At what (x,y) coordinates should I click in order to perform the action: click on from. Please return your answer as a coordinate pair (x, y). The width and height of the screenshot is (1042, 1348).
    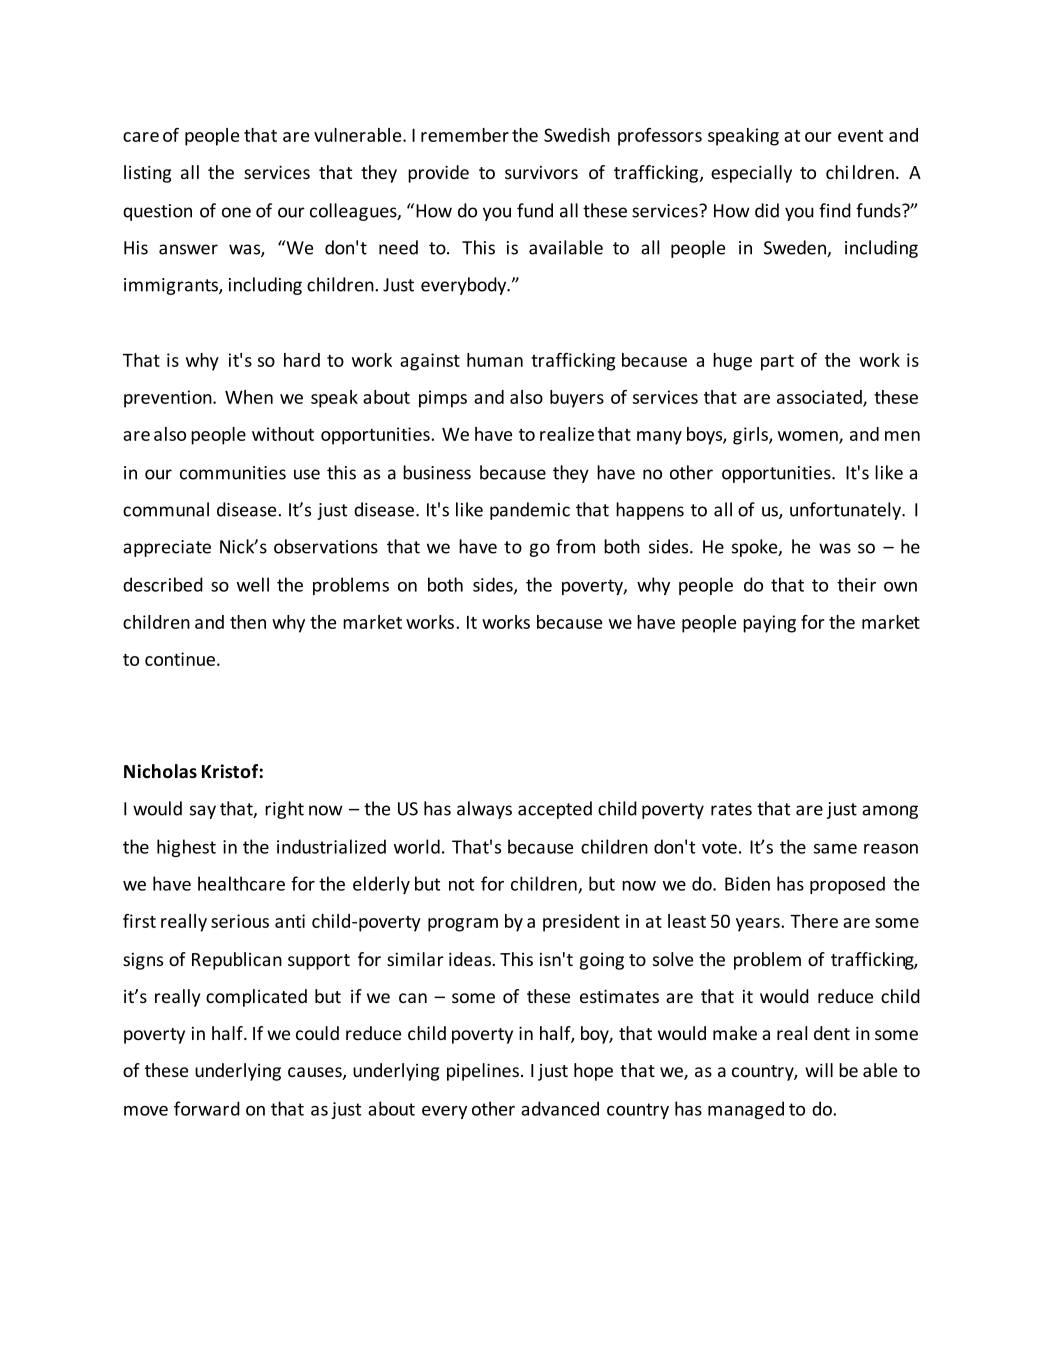
    Looking at the image, I should click on (575, 546).
